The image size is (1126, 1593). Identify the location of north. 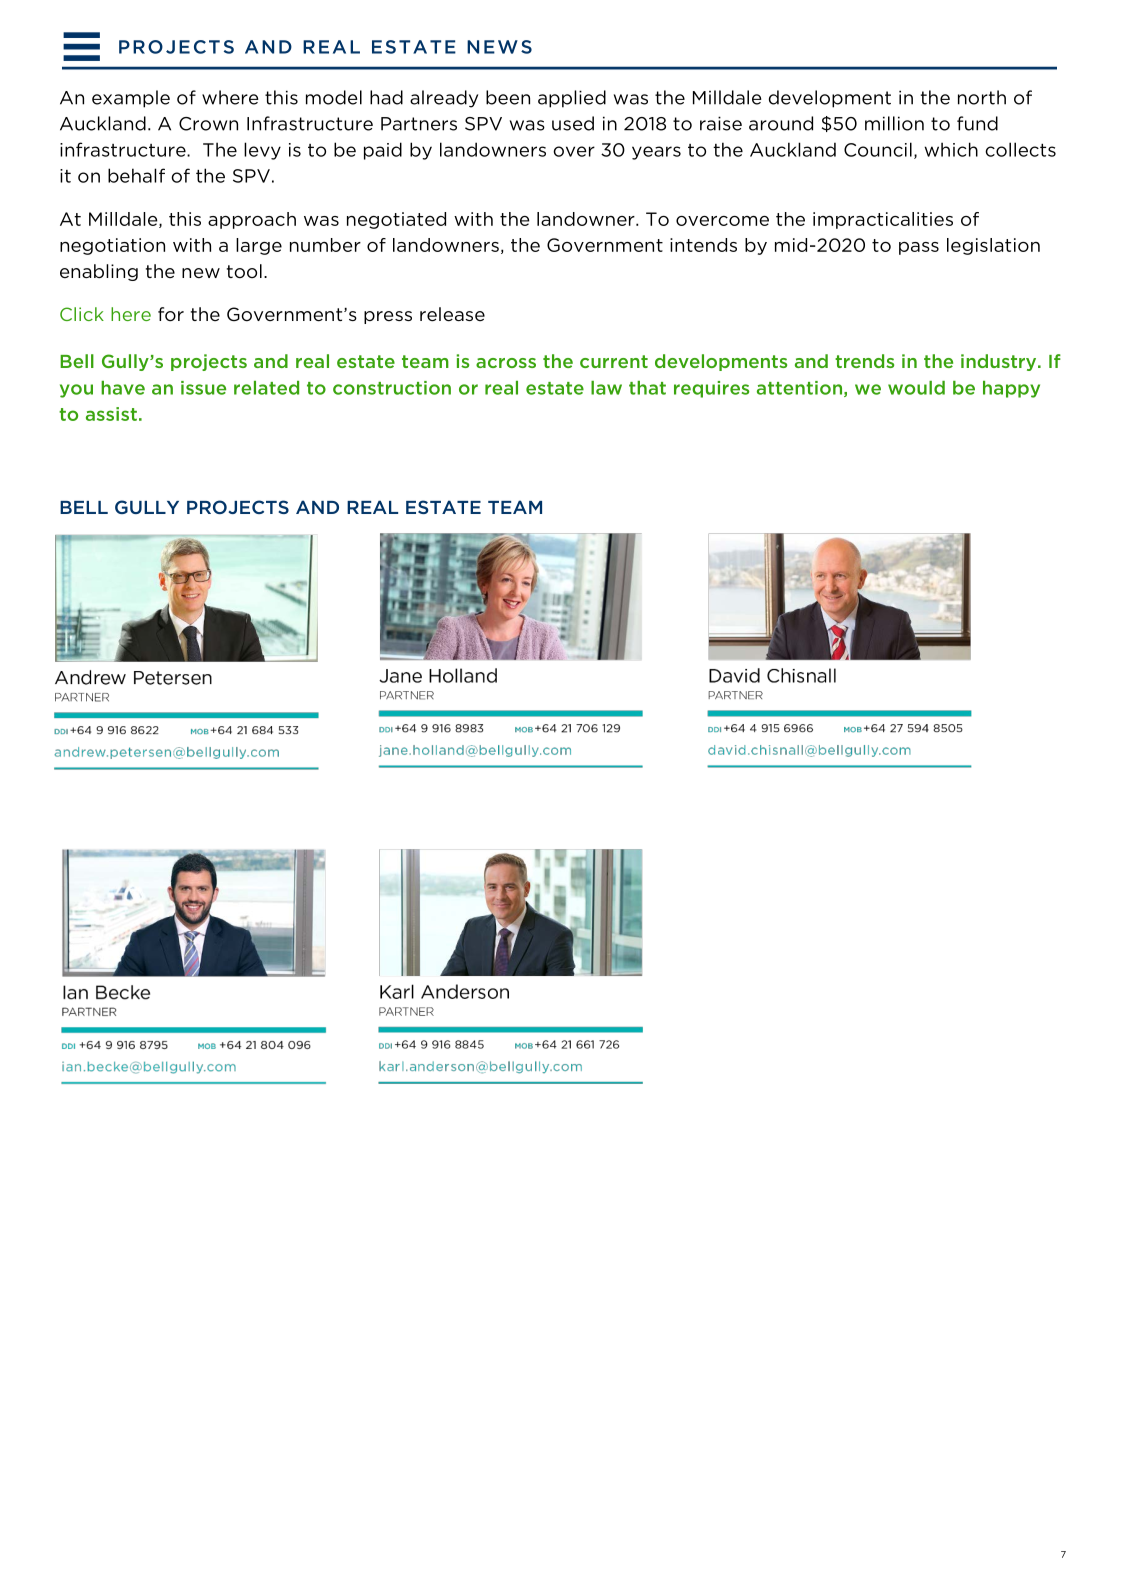
(982, 97).
